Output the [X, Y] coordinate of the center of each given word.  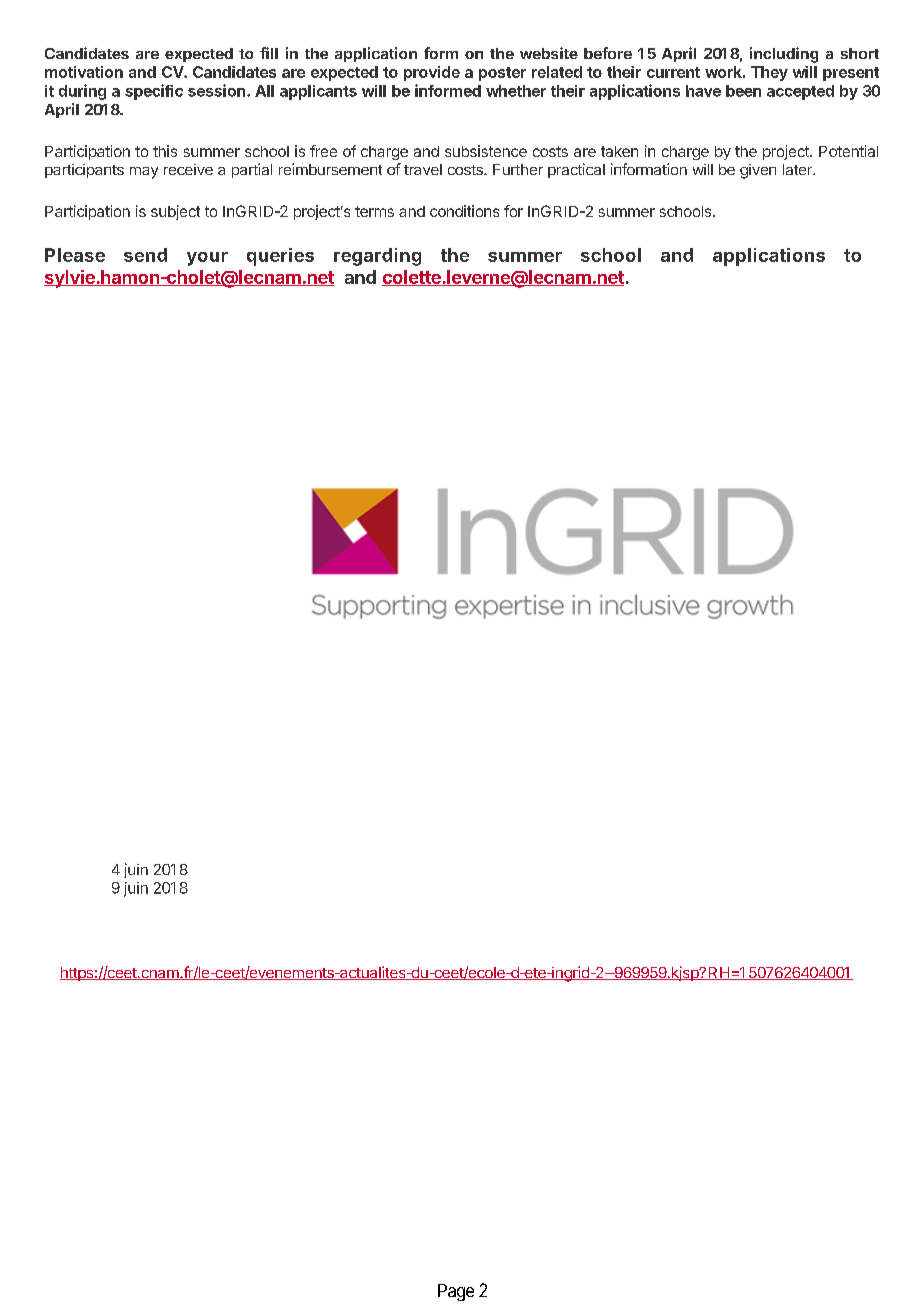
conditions [464, 211]
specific [154, 92]
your [207, 259]
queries [280, 257]
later [798, 169]
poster [502, 74]
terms [374, 211]
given [758, 171]
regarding [377, 257]
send [145, 255]
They [769, 73]
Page [456, 1292]
